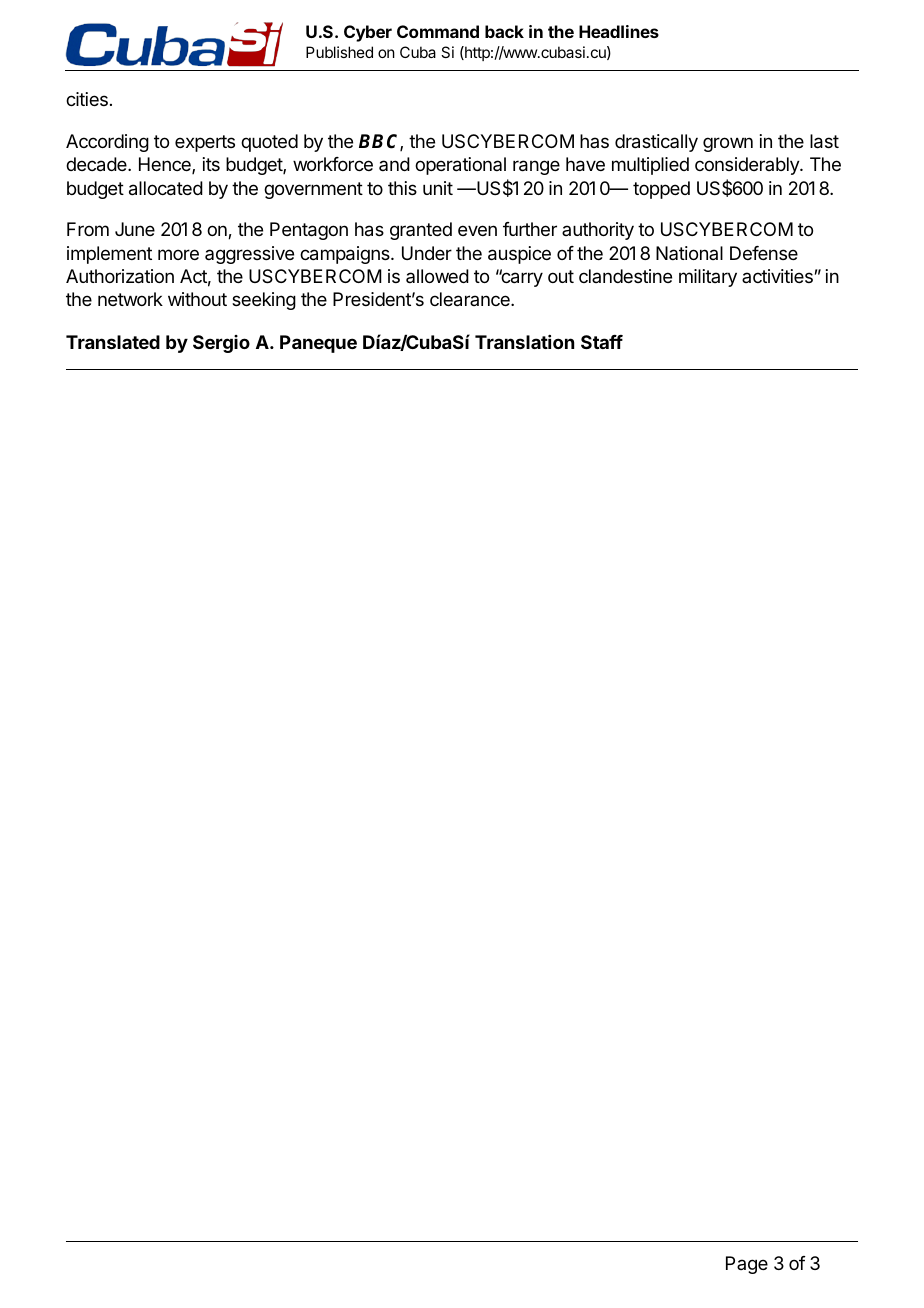 This page has height=1308, width=924. What do you see at coordinates (521, 279) in the page?
I see `carry` at bounding box center [521, 279].
